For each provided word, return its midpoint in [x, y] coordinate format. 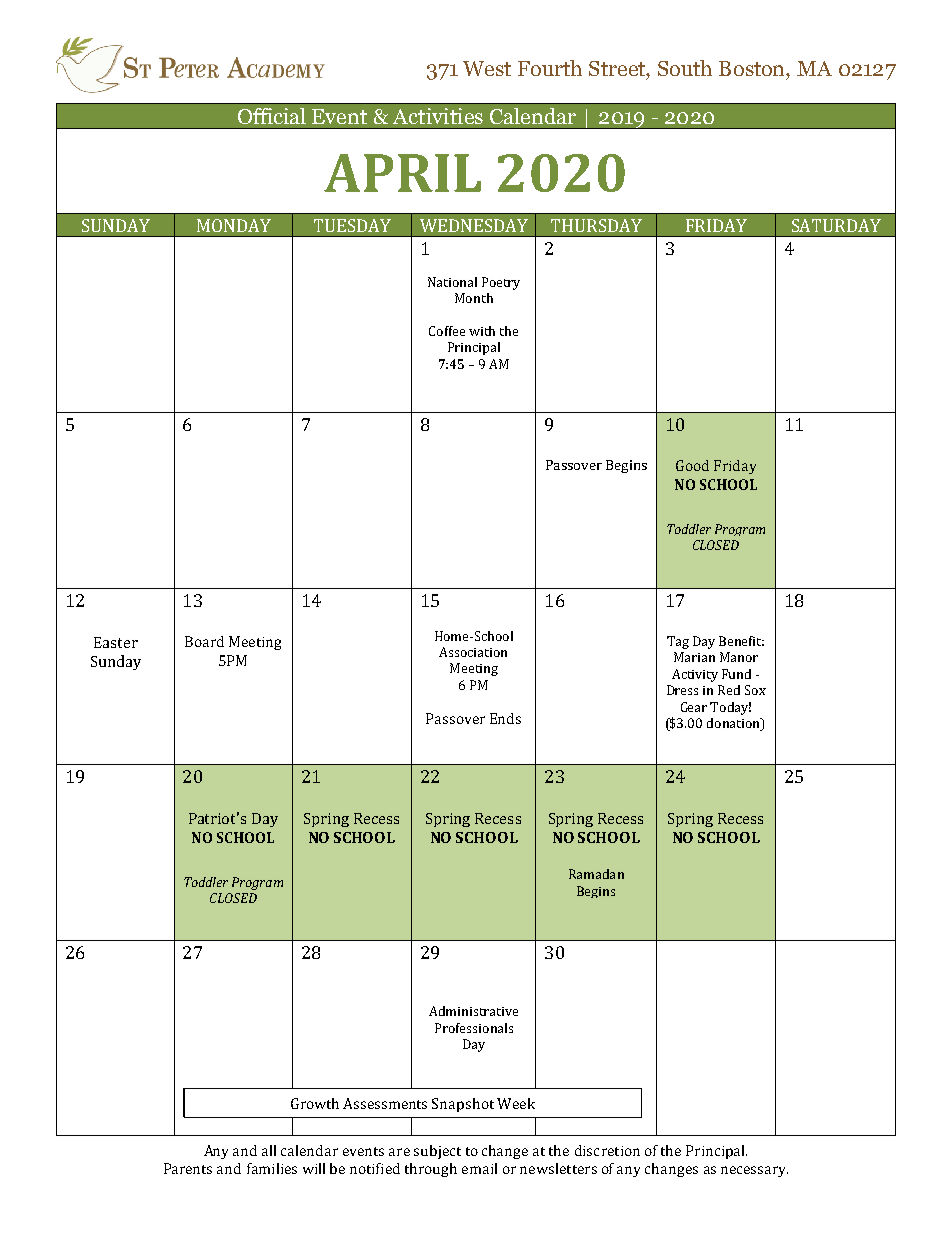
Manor [739, 657]
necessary [754, 1171]
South [685, 68]
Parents [188, 1168]
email [479, 1168]
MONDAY [234, 225]
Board [204, 641]
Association [473, 652]
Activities [438, 116]
